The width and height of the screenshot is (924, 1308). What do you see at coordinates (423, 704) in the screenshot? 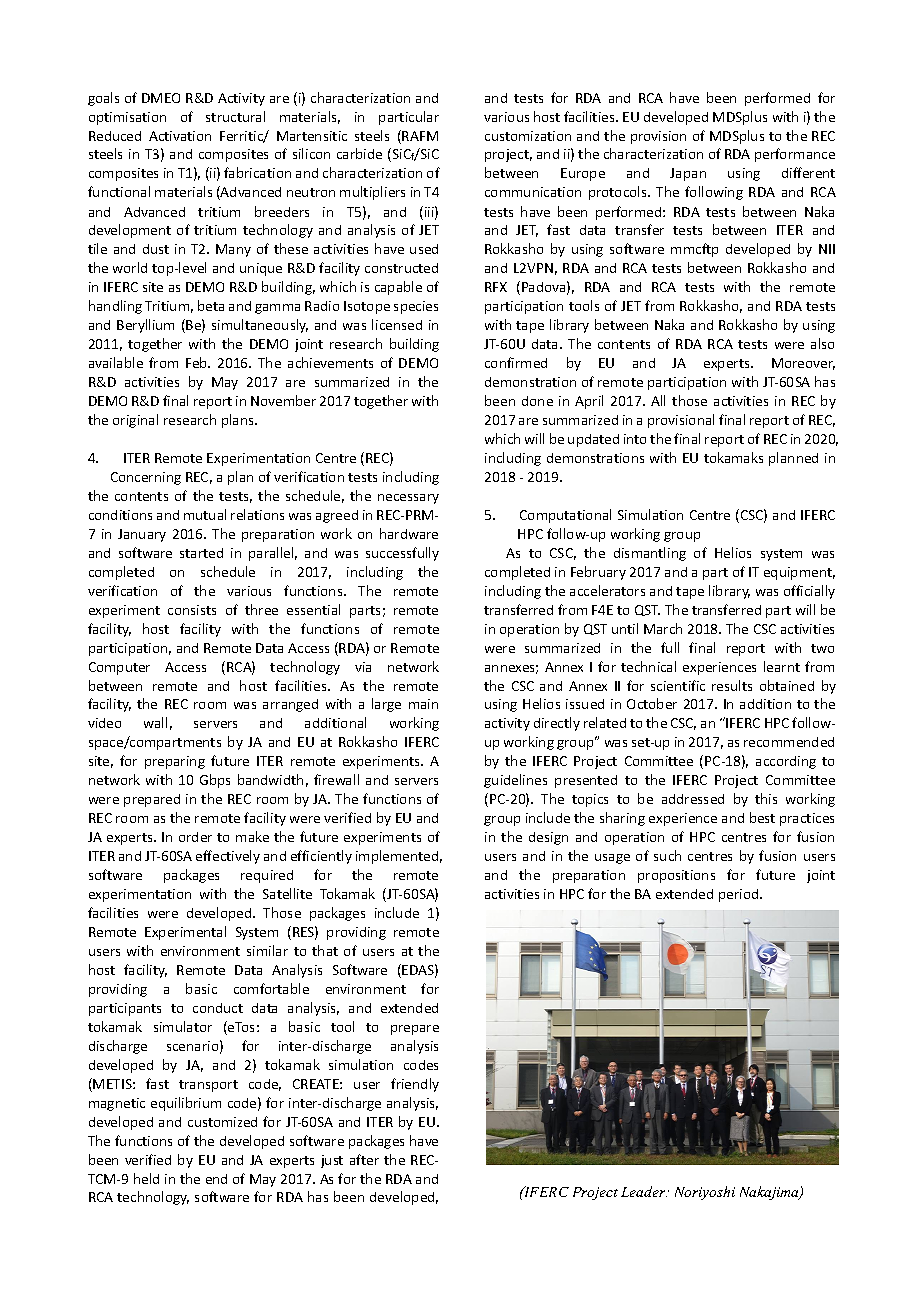
I see `main` at bounding box center [423, 704].
